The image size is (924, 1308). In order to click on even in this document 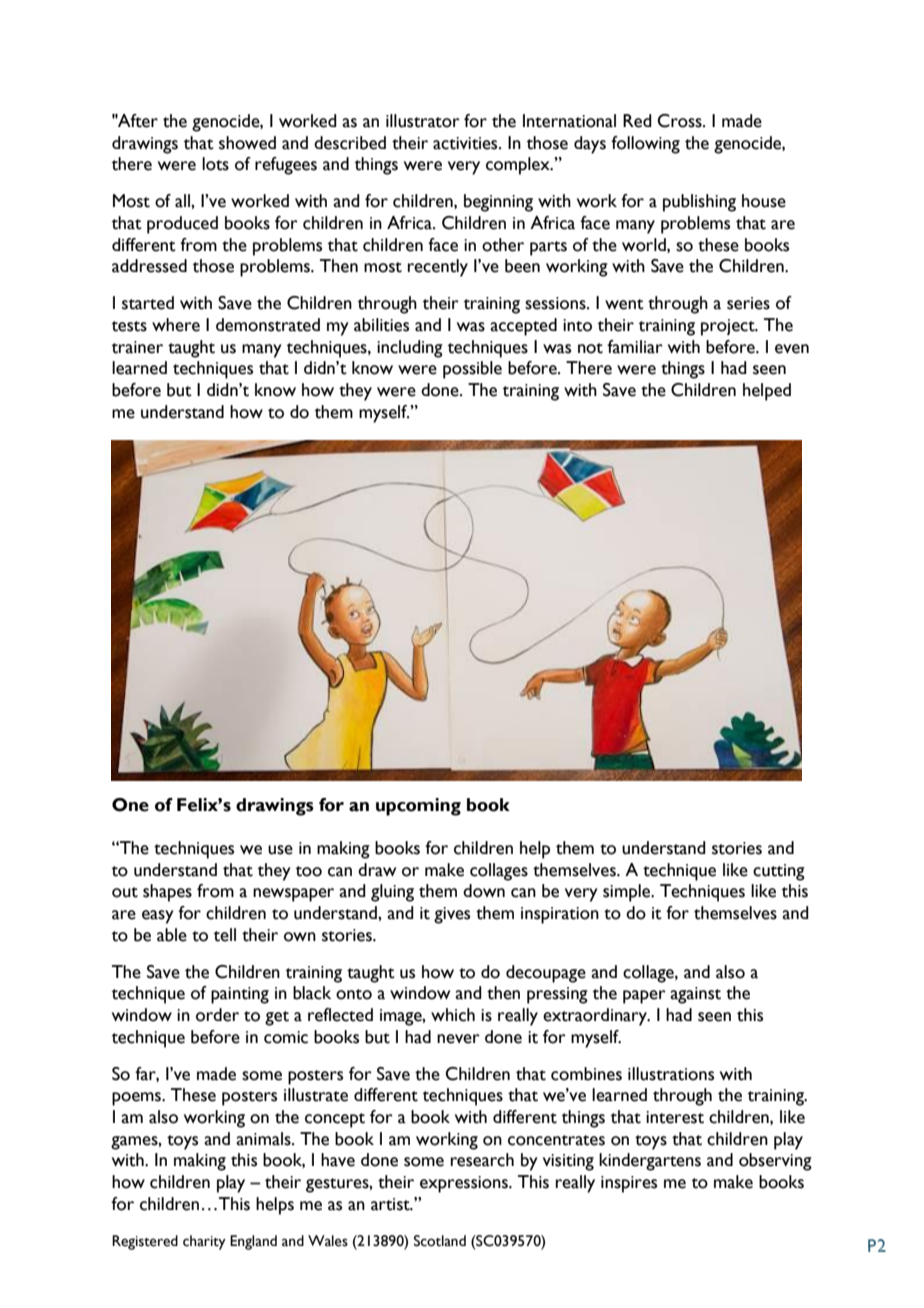, I will do `click(792, 349)`.
